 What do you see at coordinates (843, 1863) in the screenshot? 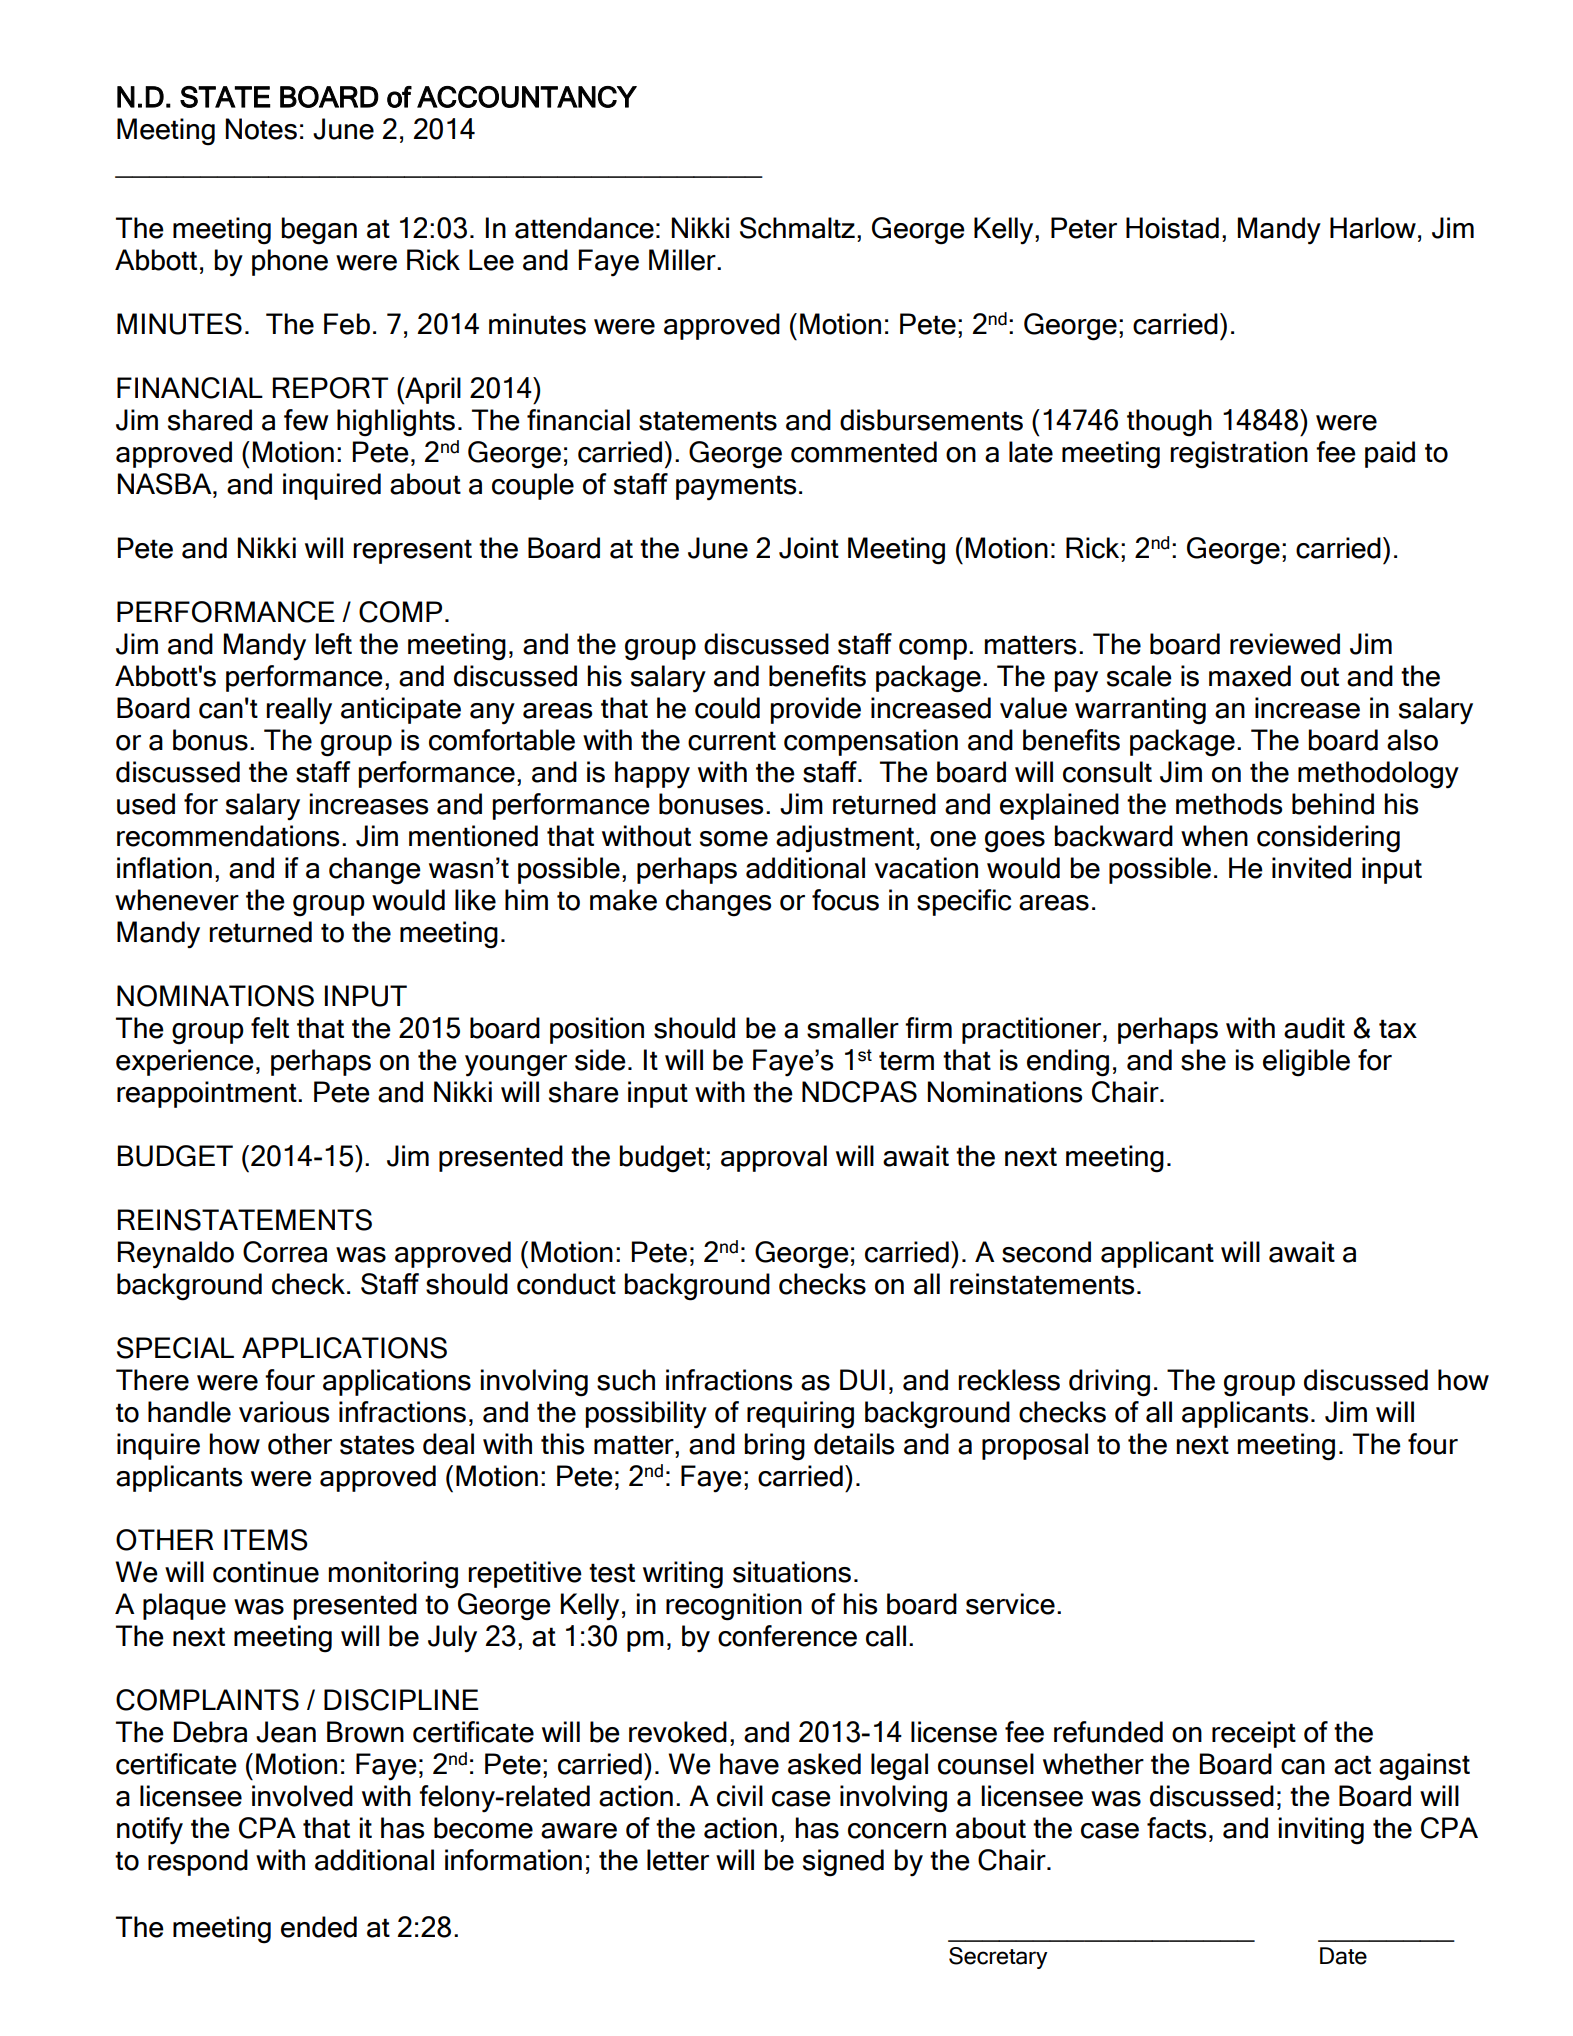
I see `signed` at bounding box center [843, 1863].
